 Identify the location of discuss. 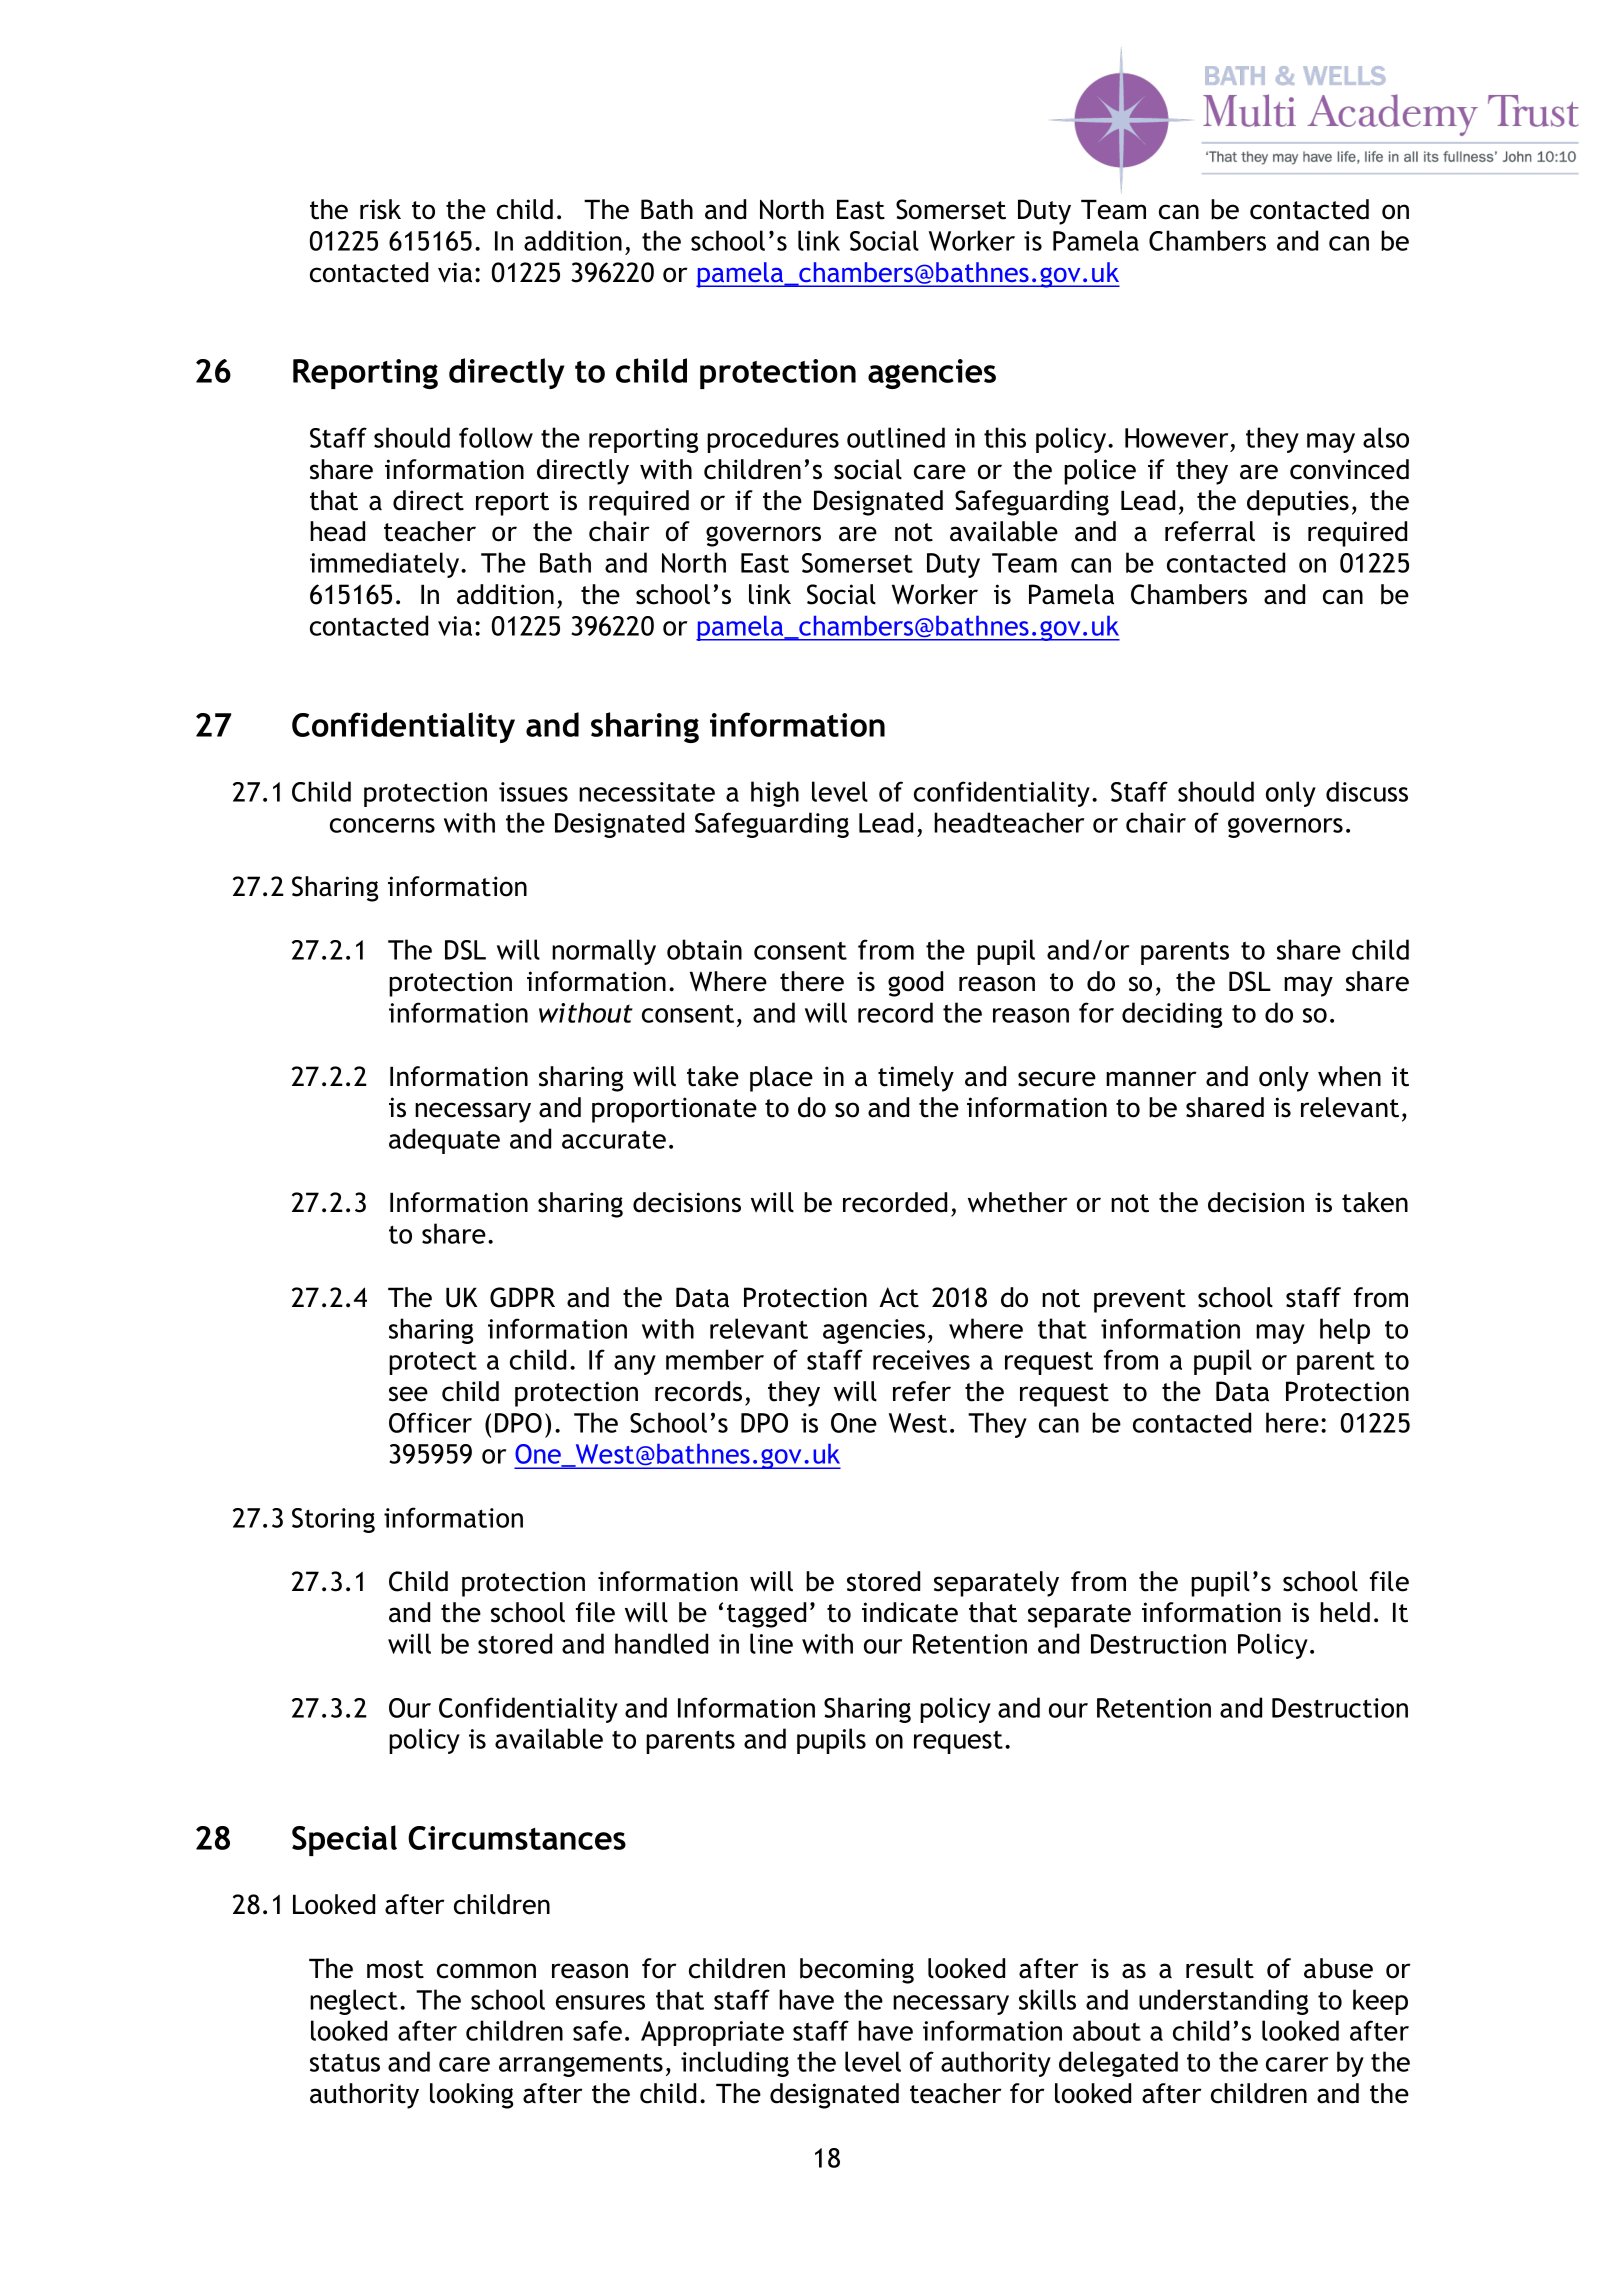
(1367, 791).
